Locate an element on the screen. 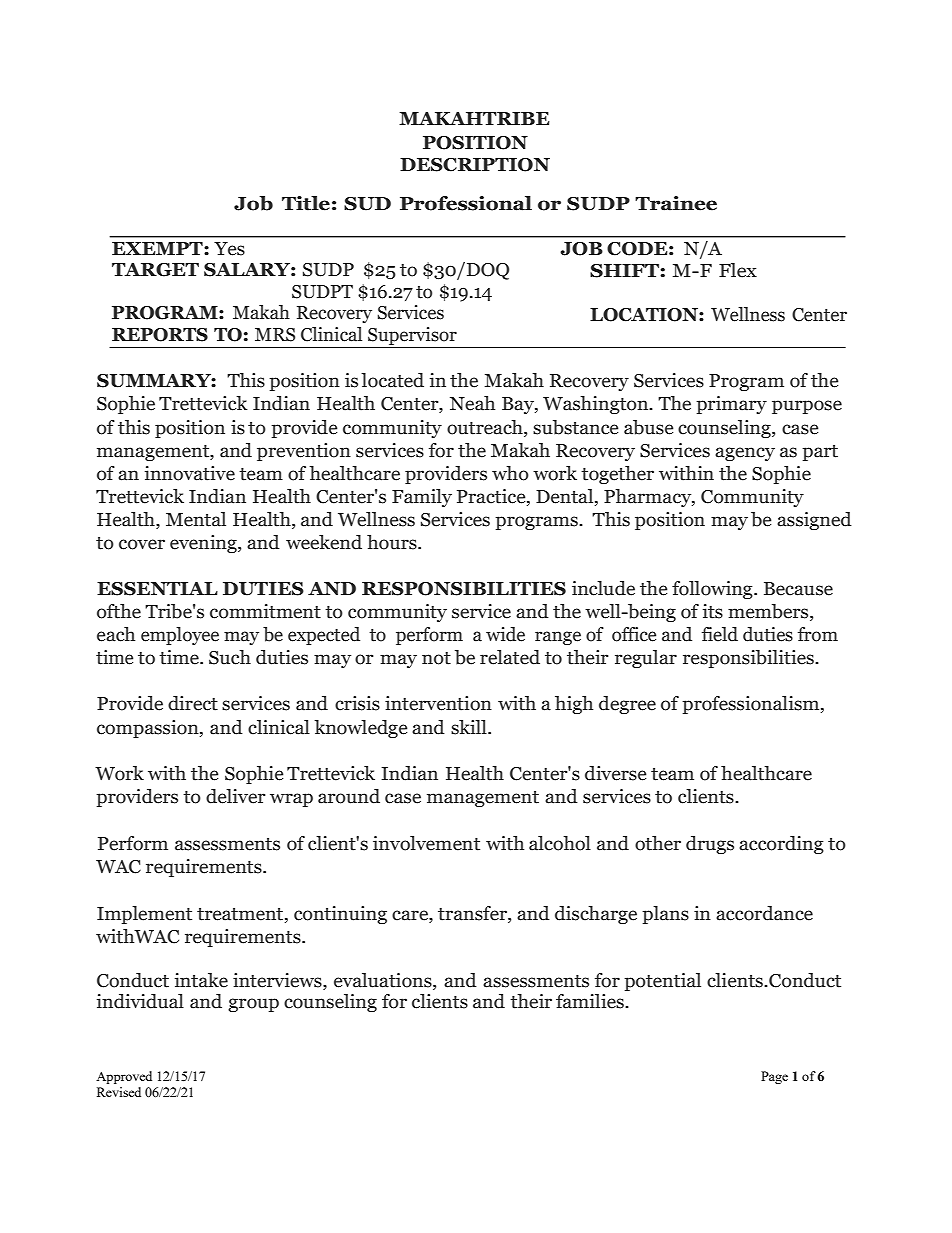 This screenshot has height=1233, width=952. Page is located at coordinates (774, 1077).
